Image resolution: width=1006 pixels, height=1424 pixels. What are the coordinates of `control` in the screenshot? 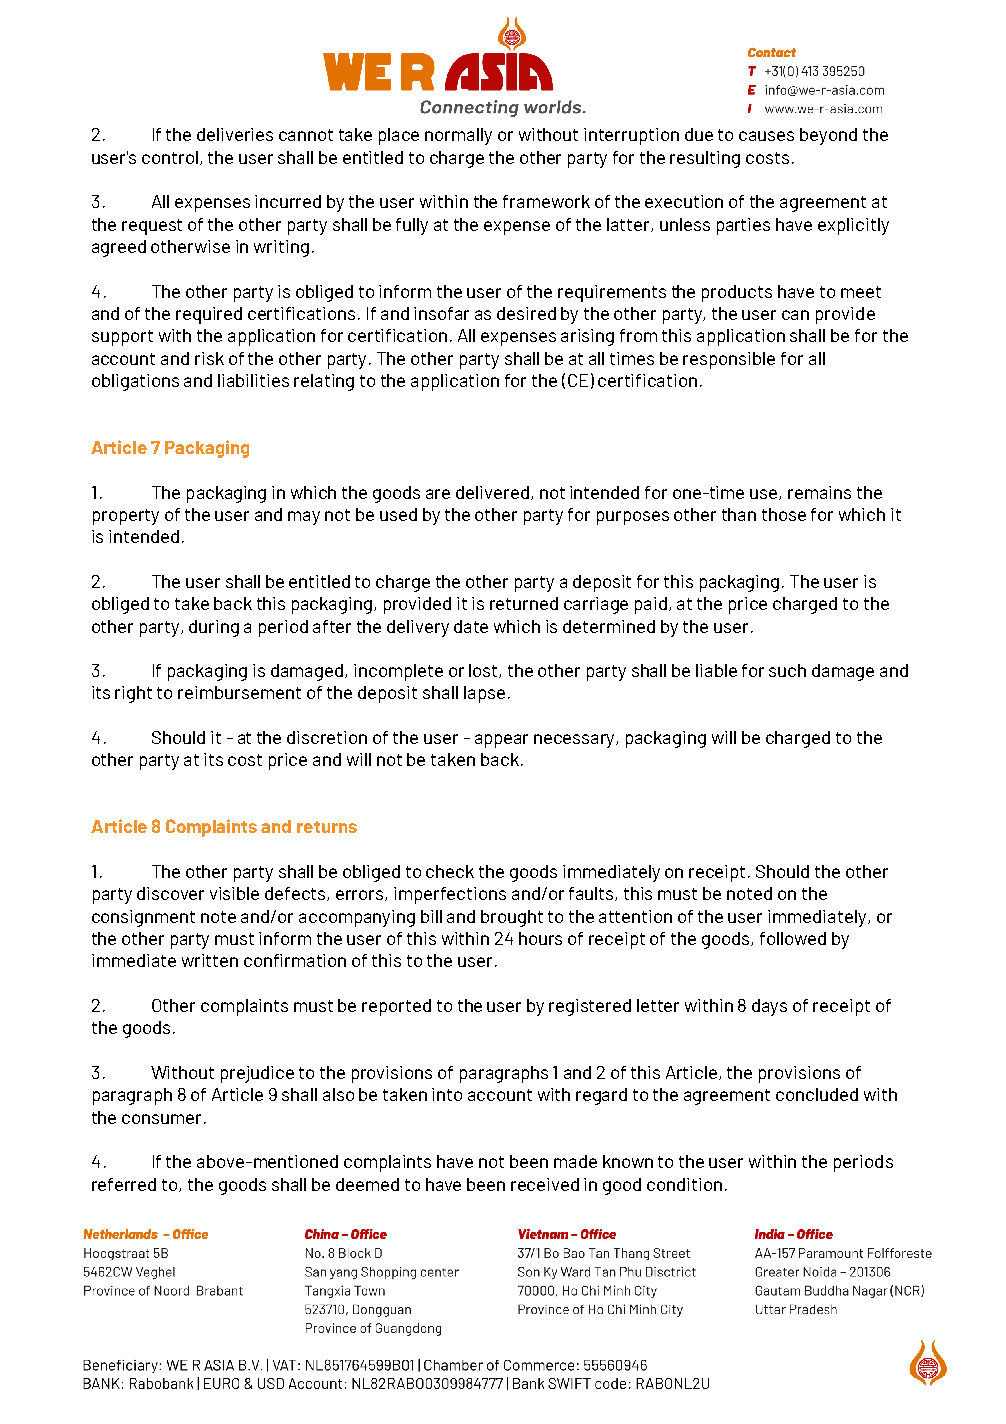 It's located at (171, 158).
